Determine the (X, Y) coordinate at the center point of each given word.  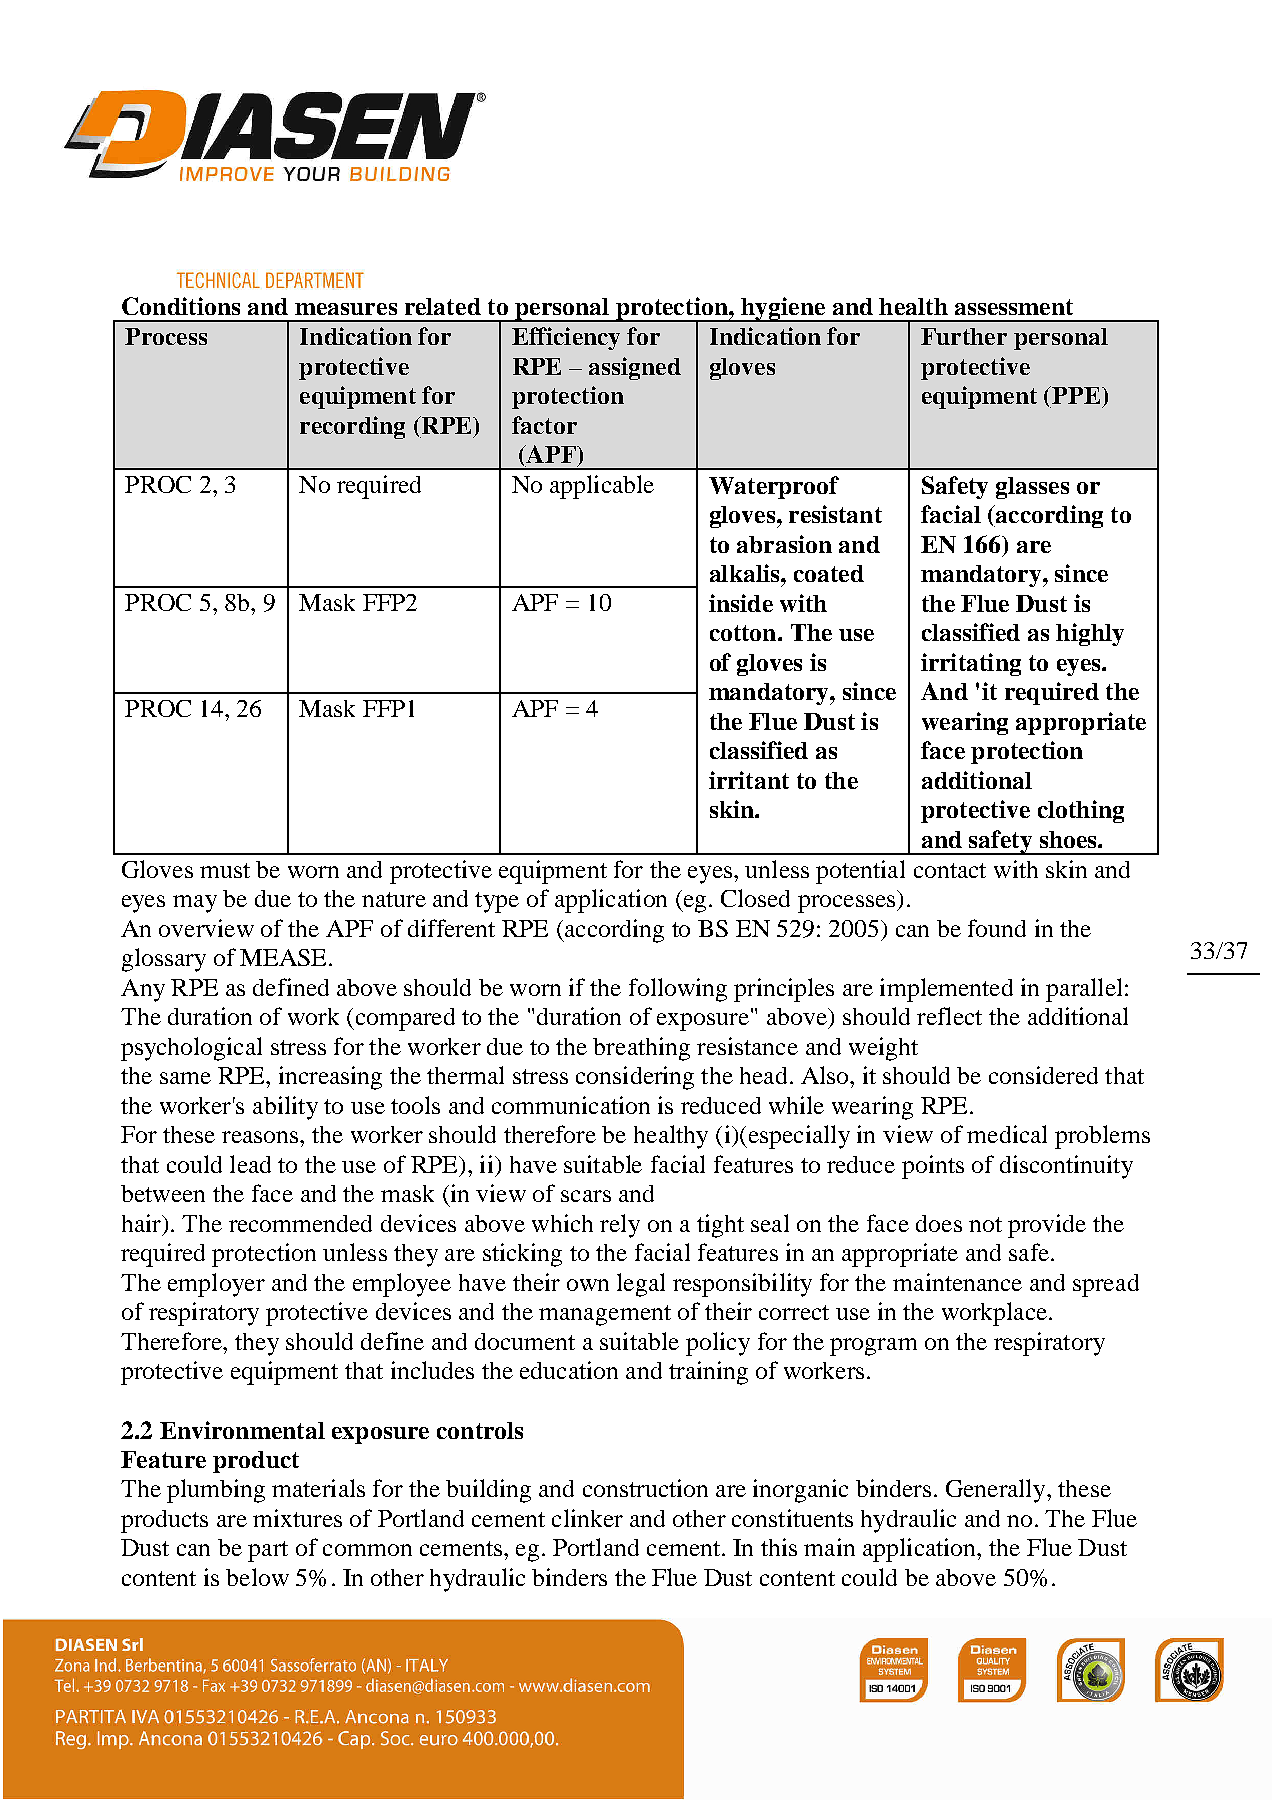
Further (964, 336)
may (195, 904)
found (997, 928)
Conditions (181, 306)
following (678, 990)
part (268, 1551)
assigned (635, 368)
